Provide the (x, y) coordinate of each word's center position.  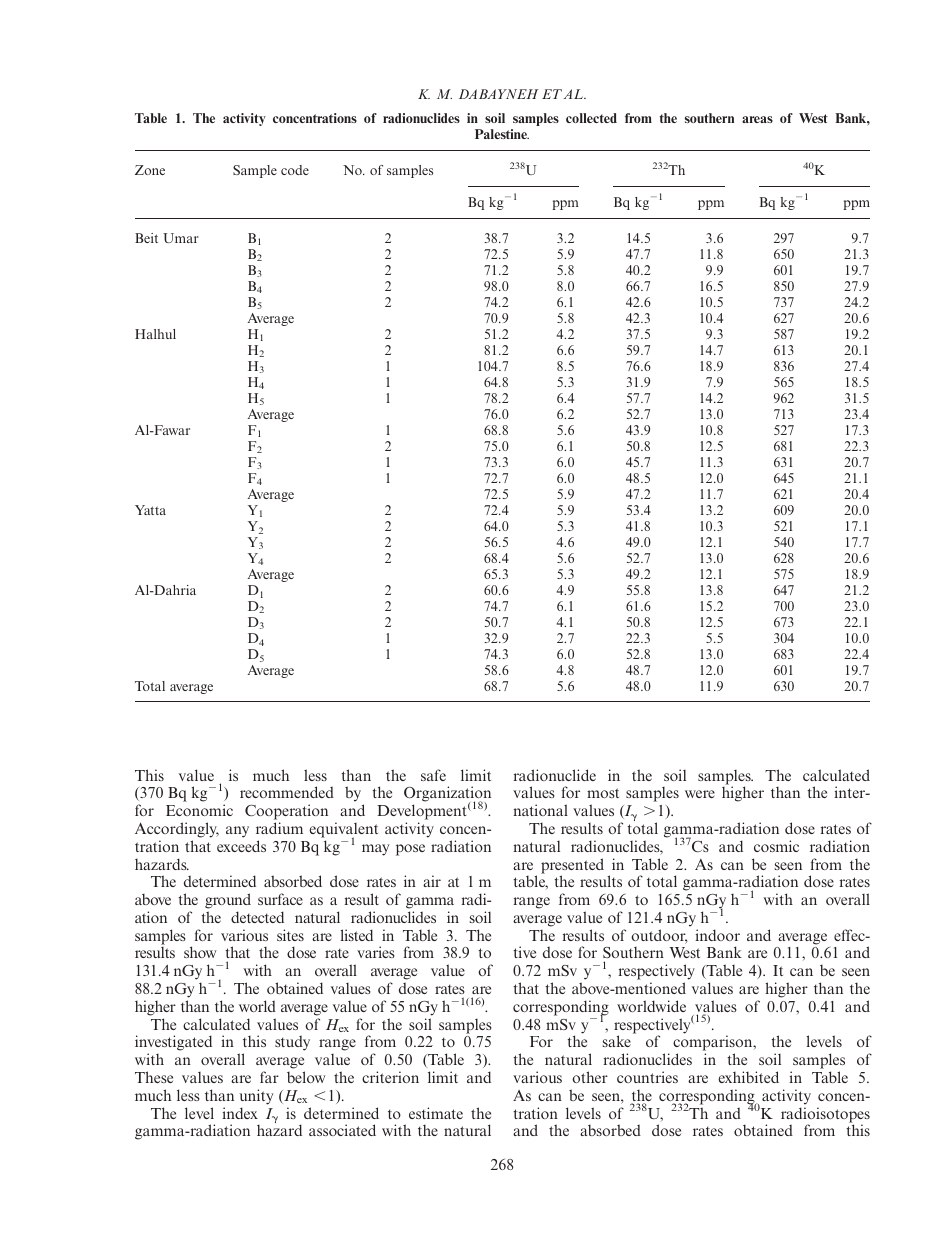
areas (757, 119)
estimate (436, 1113)
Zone (150, 170)
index (240, 1113)
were (700, 794)
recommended (287, 792)
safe (433, 775)
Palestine (502, 134)
